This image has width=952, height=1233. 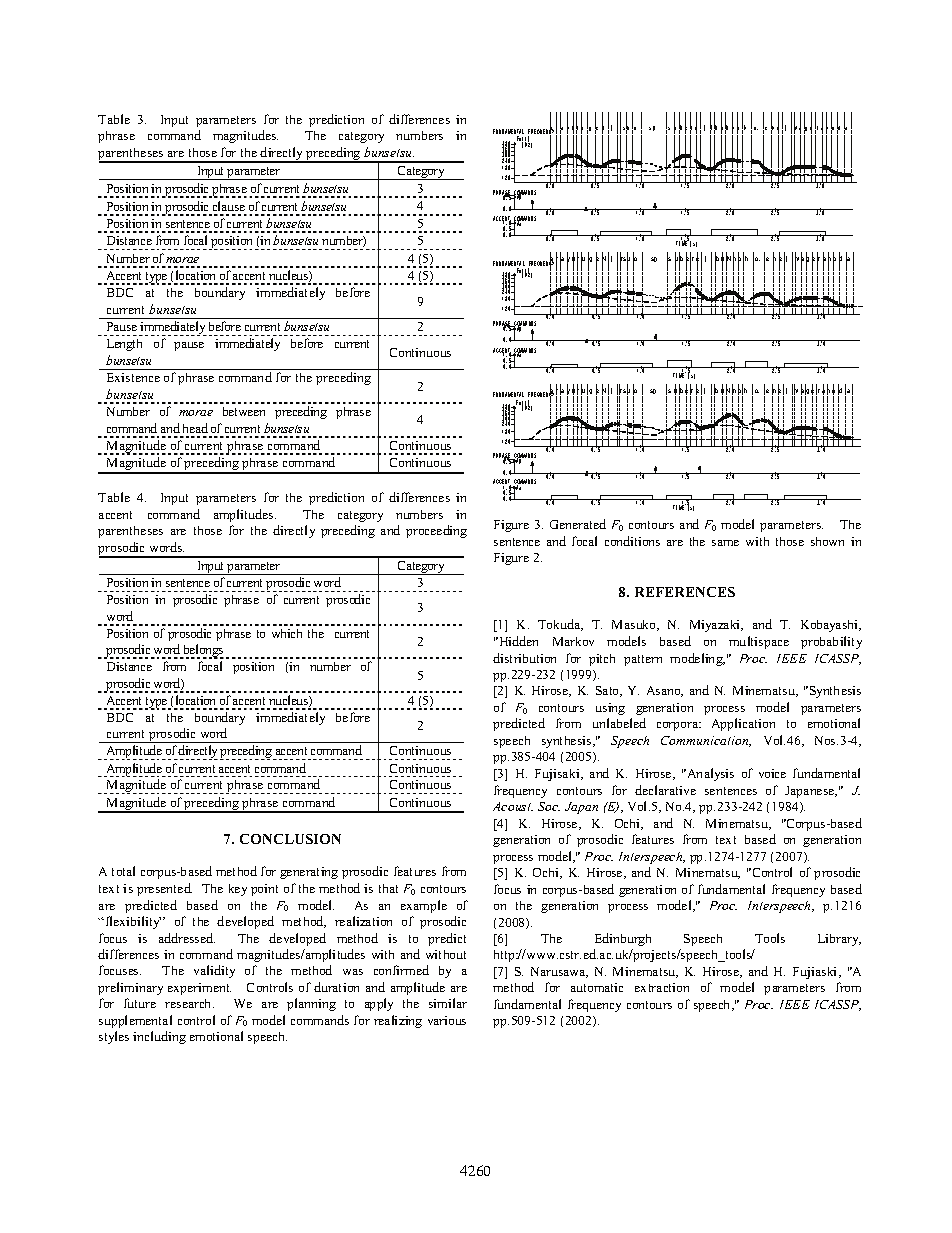 I want to click on Acoust, so click(x=513, y=806).
